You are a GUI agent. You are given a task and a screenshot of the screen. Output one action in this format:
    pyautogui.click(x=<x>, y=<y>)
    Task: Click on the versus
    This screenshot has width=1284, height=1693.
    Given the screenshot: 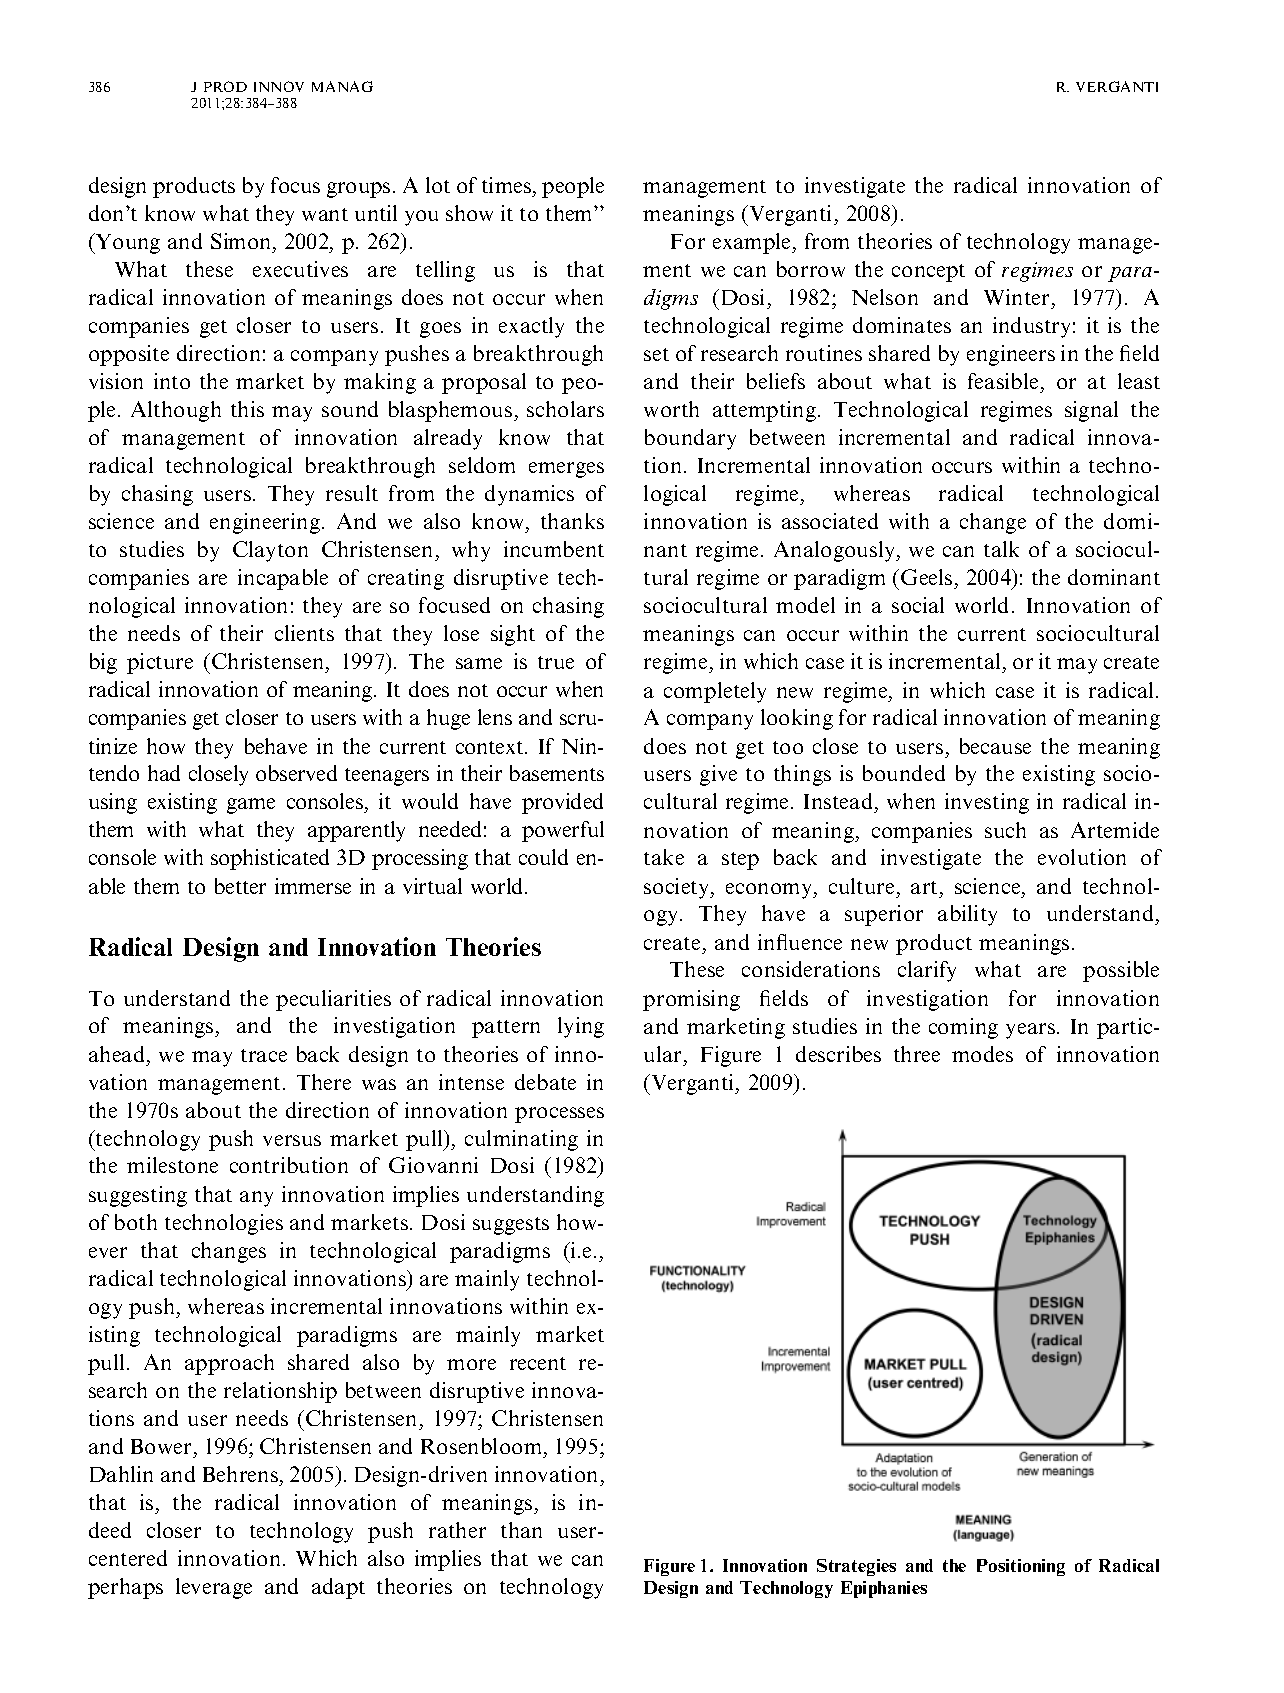 What is the action you would take?
    pyautogui.click(x=292, y=1140)
